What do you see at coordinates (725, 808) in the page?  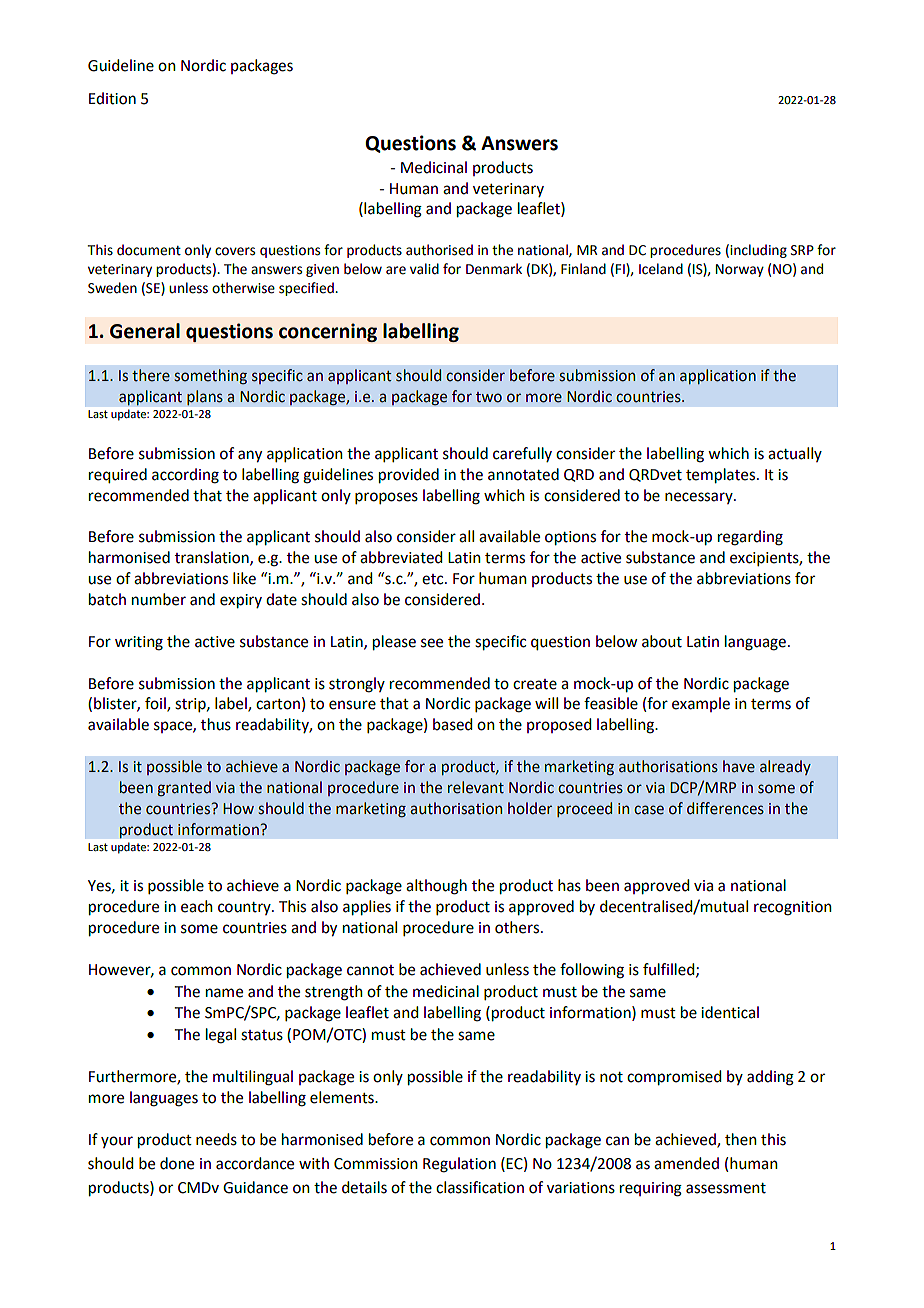 I see `differences` at bounding box center [725, 808].
